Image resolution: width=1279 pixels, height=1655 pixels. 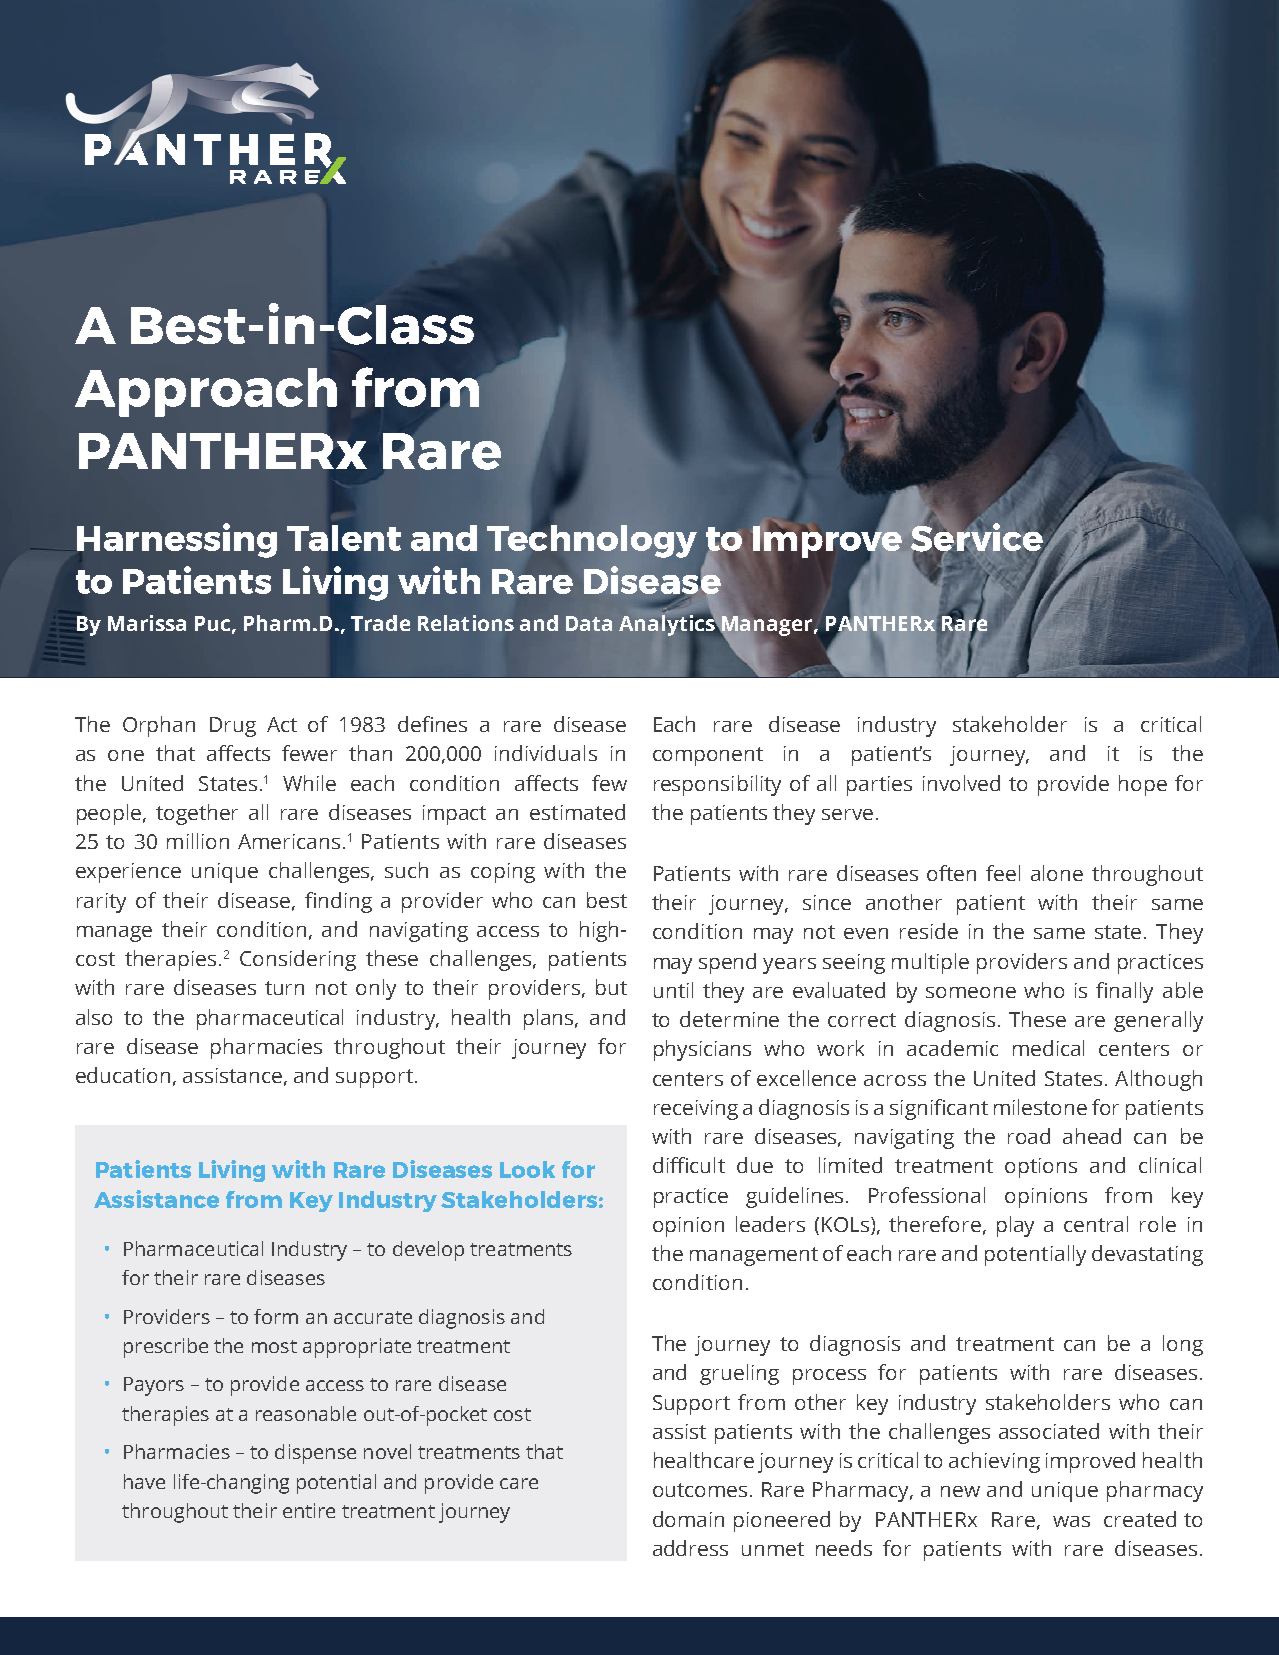 I want to click on Data, so click(x=589, y=623).
